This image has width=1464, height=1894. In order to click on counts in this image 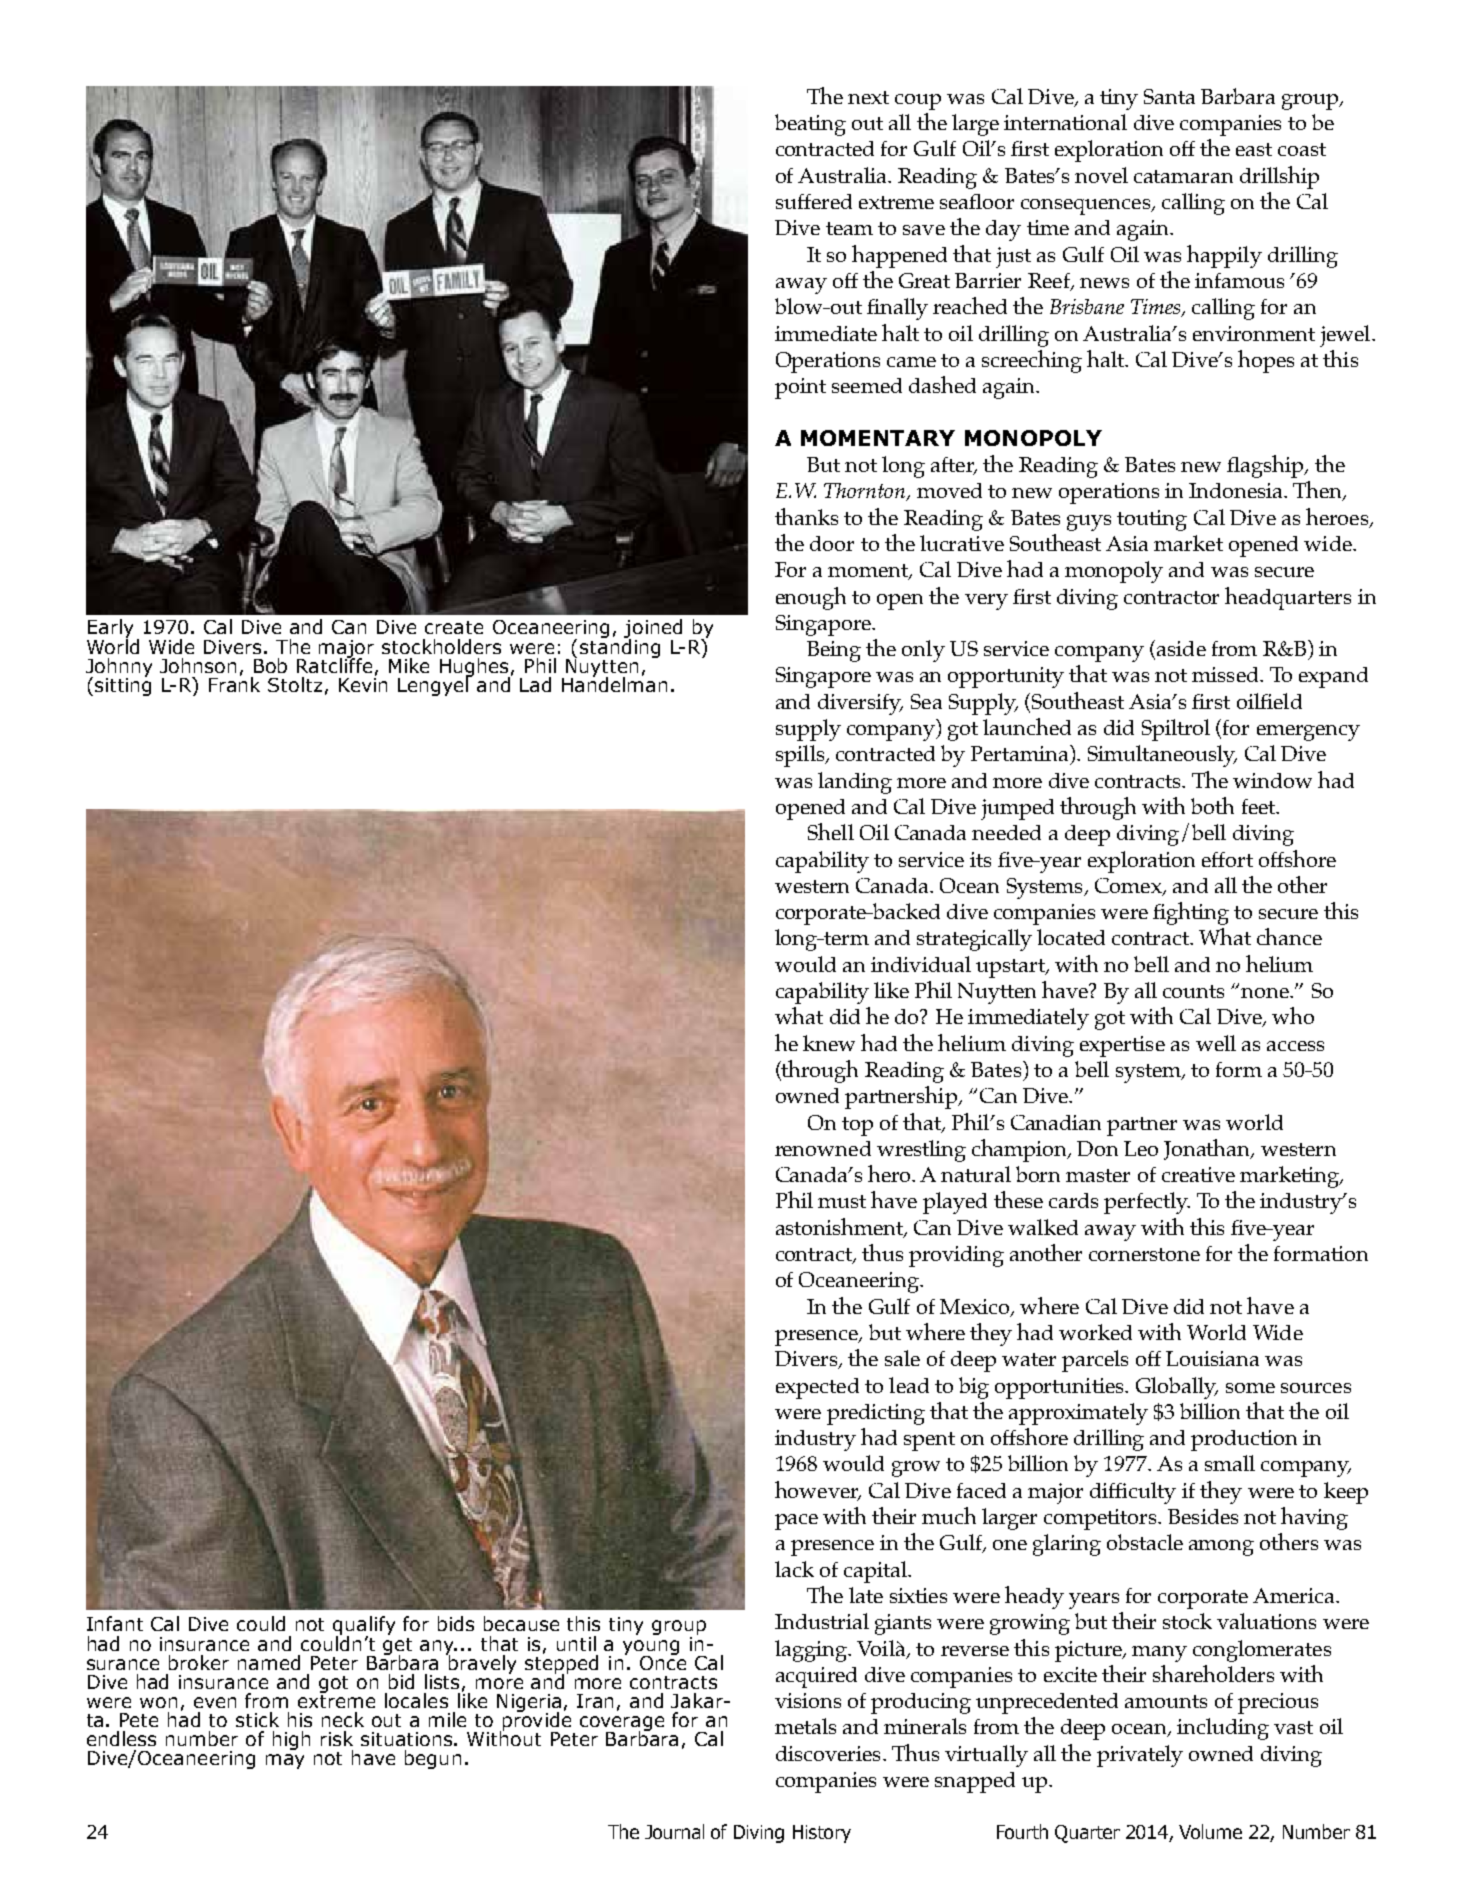, I will do `click(1193, 991)`.
